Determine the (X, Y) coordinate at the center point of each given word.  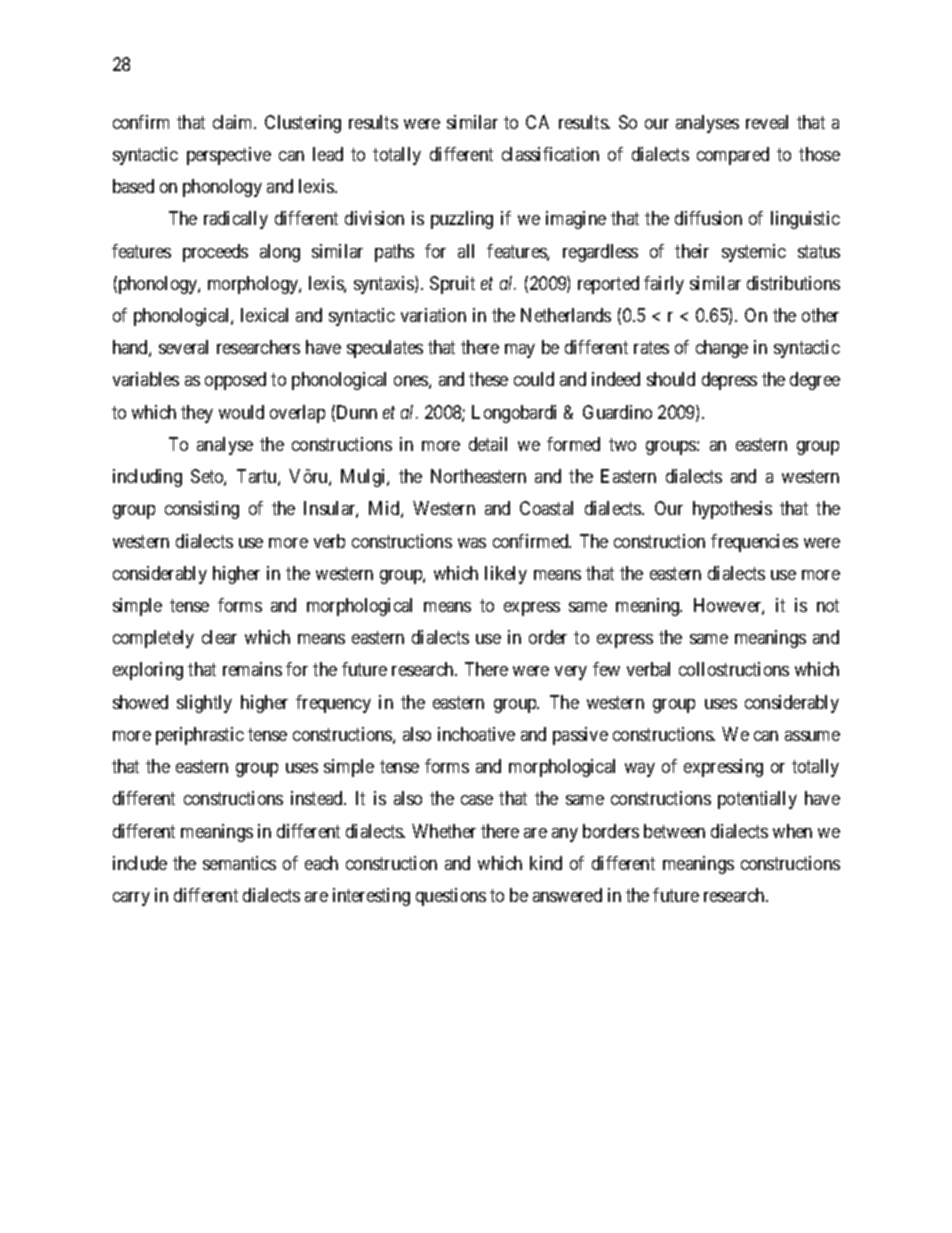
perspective (229, 156)
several (183, 347)
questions (451, 897)
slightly (204, 704)
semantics (239, 863)
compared (733, 156)
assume (812, 736)
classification (550, 154)
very (571, 673)
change (722, 349)
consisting (202, 510)
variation (433, 315)
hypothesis (732, 510)
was (472, 543)
